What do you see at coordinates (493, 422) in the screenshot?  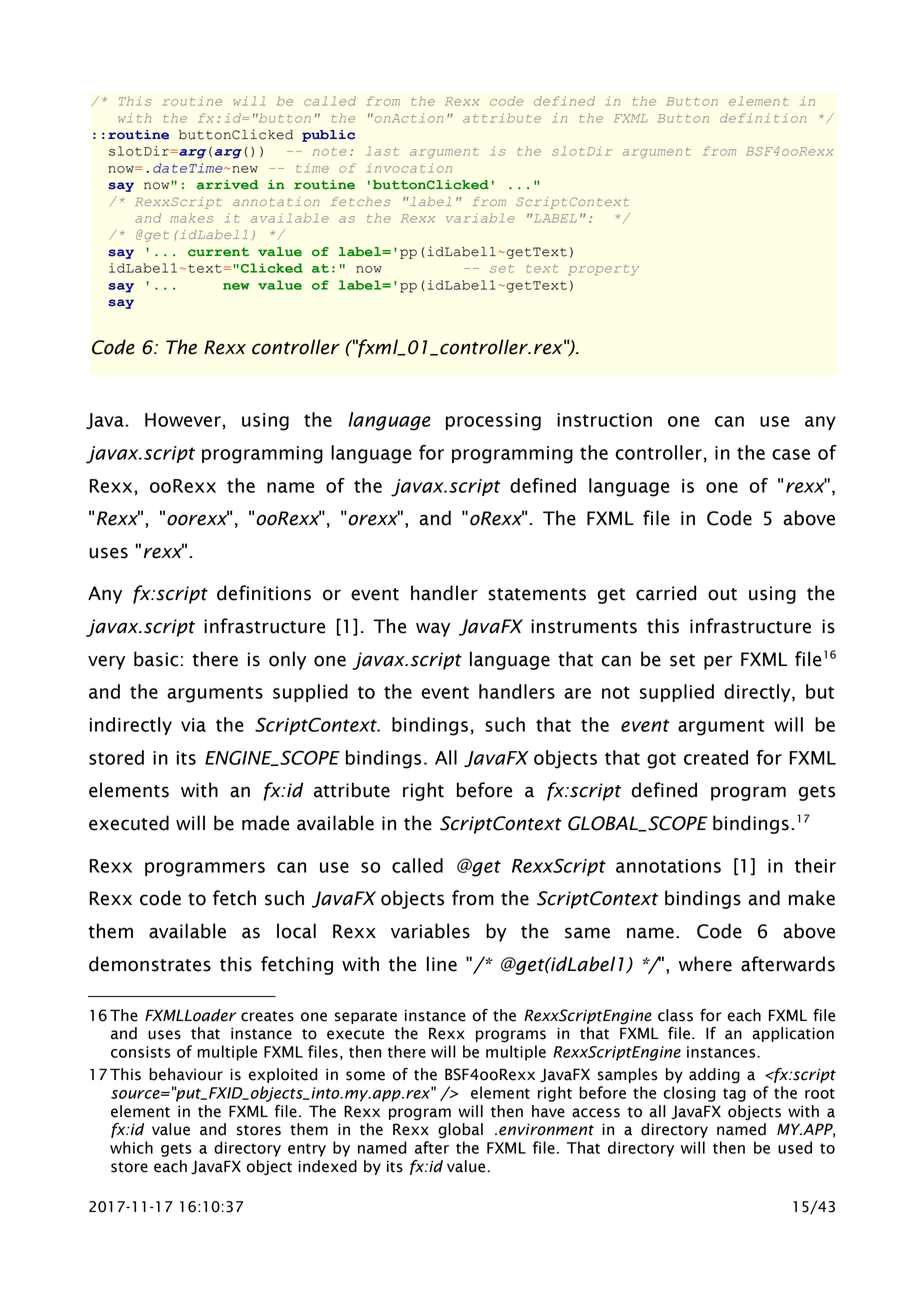 I see `processing` at bounding box center [493, 422].
